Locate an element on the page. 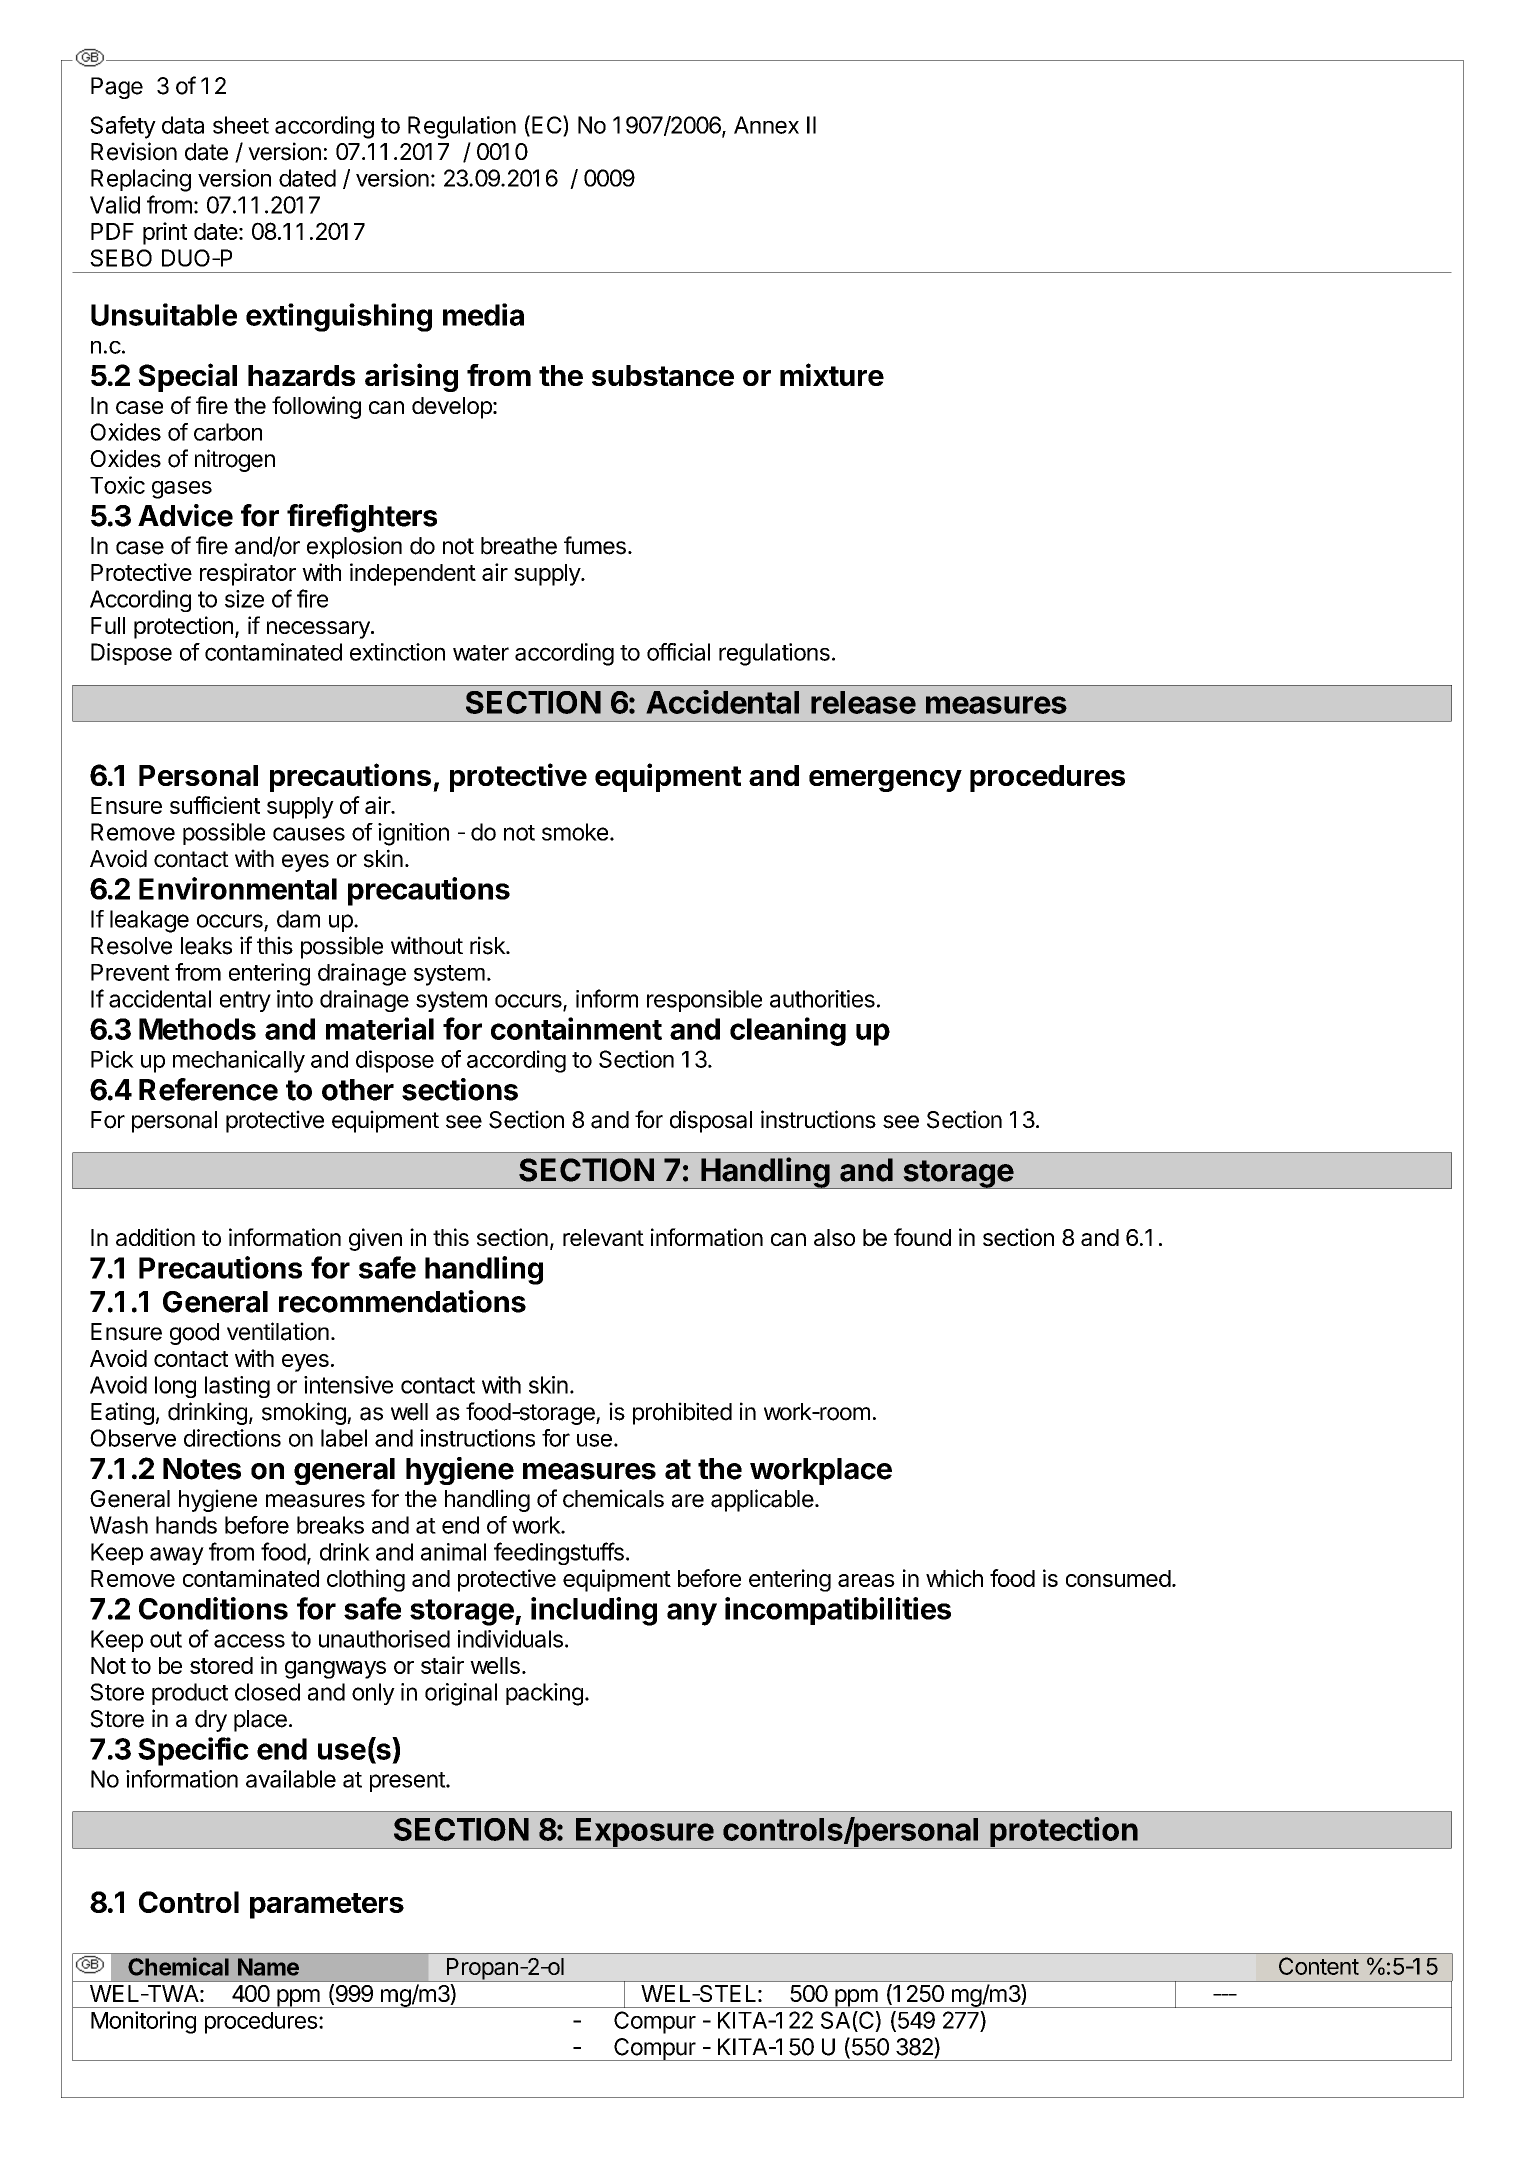 Image resolution: width=1531 pixels, height=2165 pixels. release is located at coordinates (863, 702).
